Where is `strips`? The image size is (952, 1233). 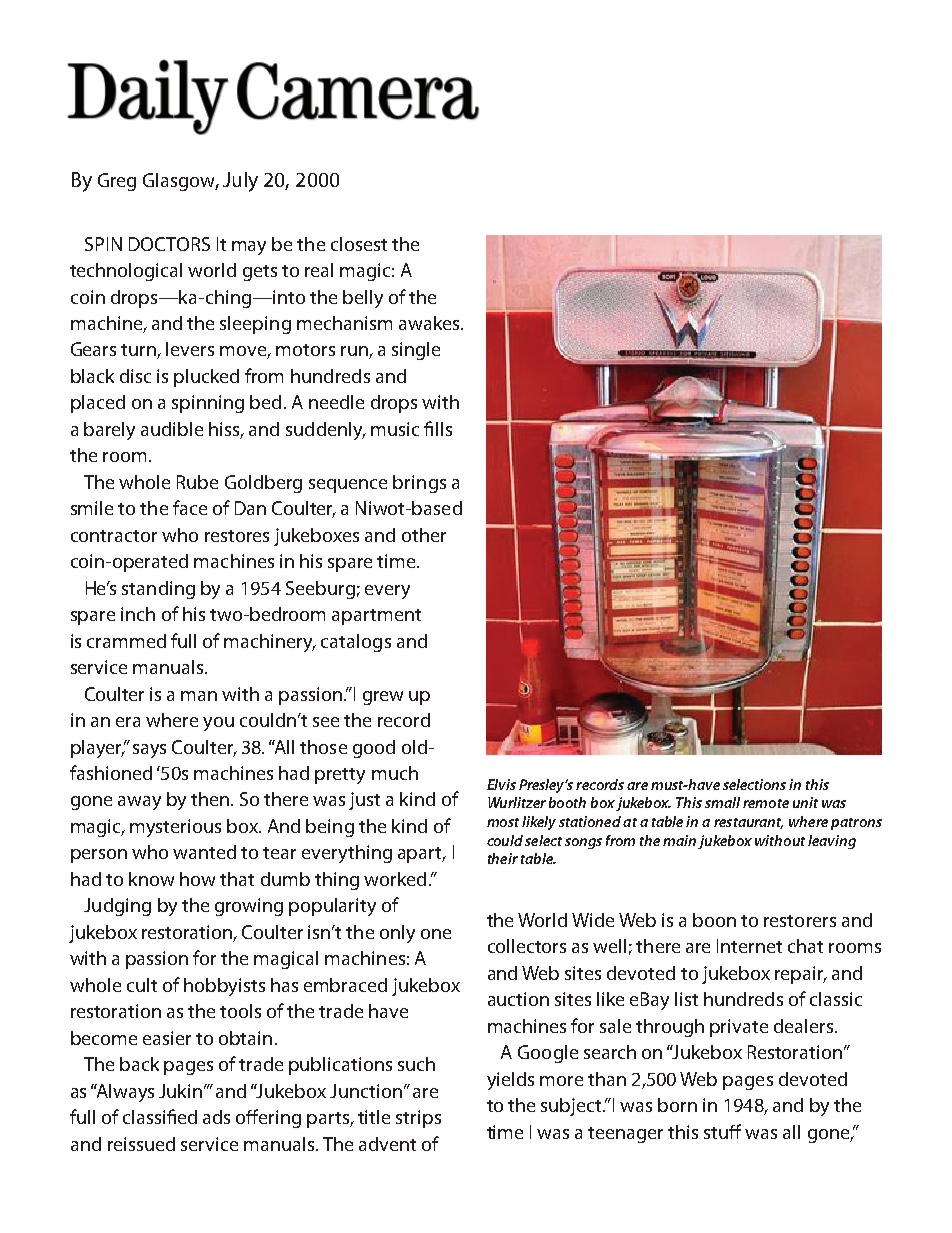
strips is located at coordinates (418, 1119).
